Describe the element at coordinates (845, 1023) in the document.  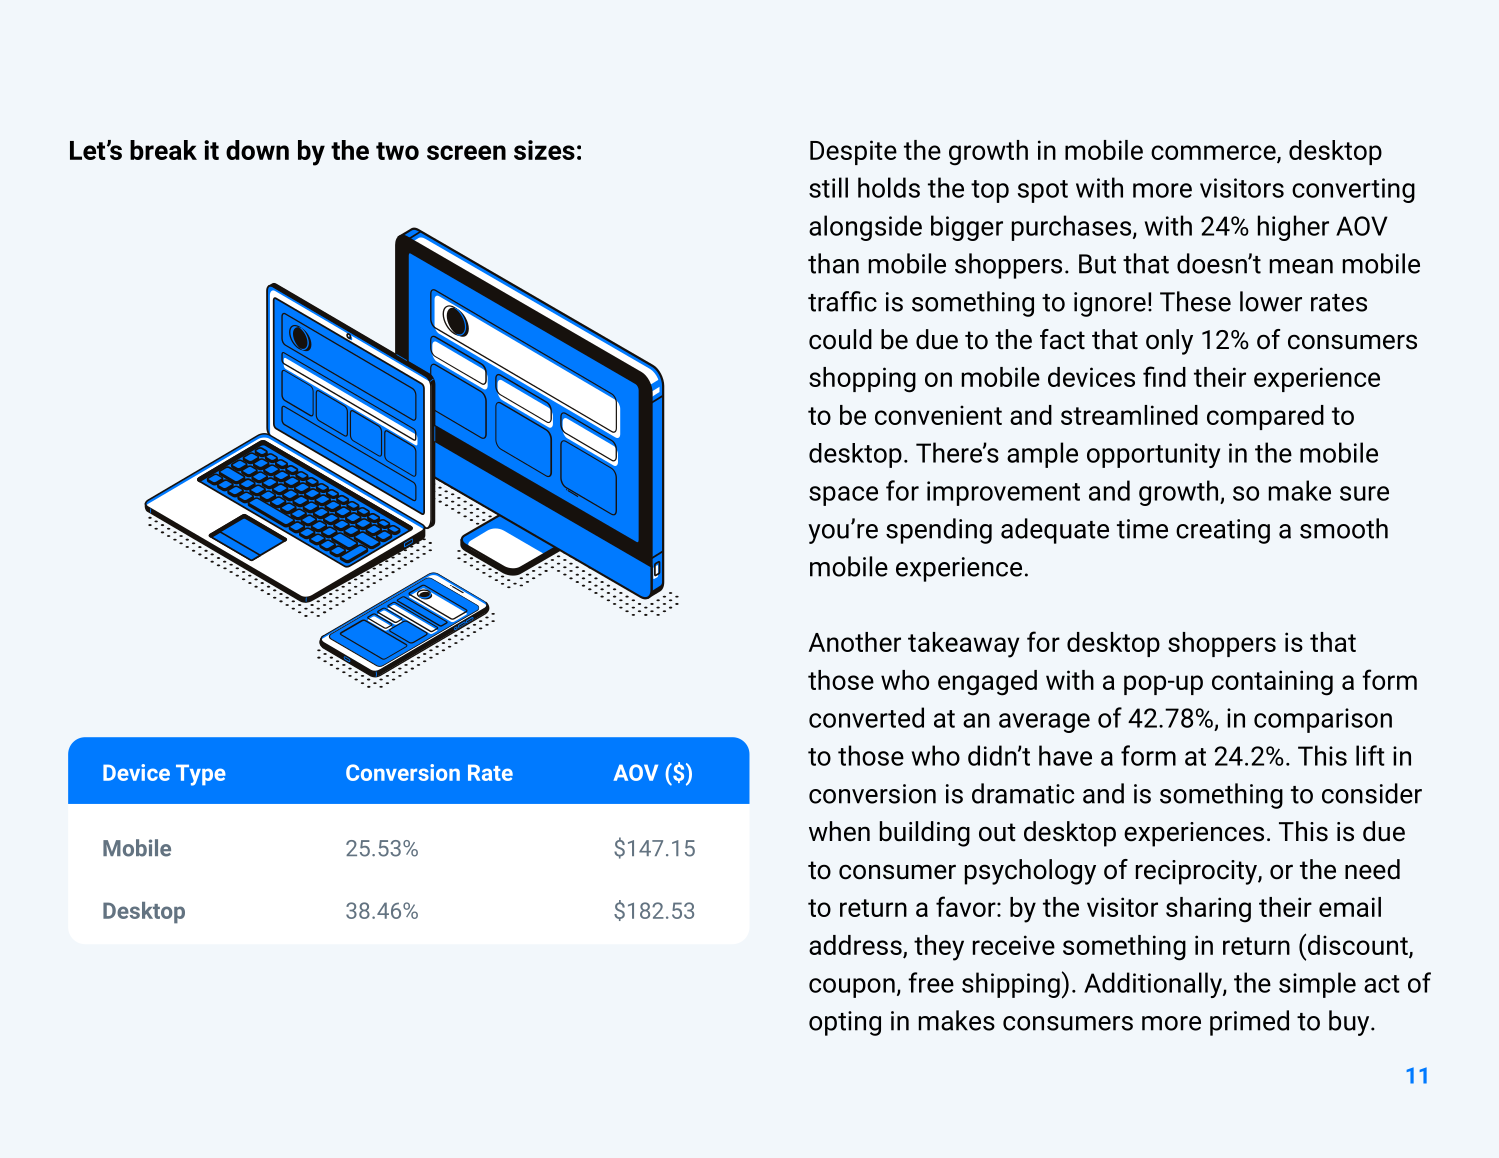
I see `opting` at that location.
